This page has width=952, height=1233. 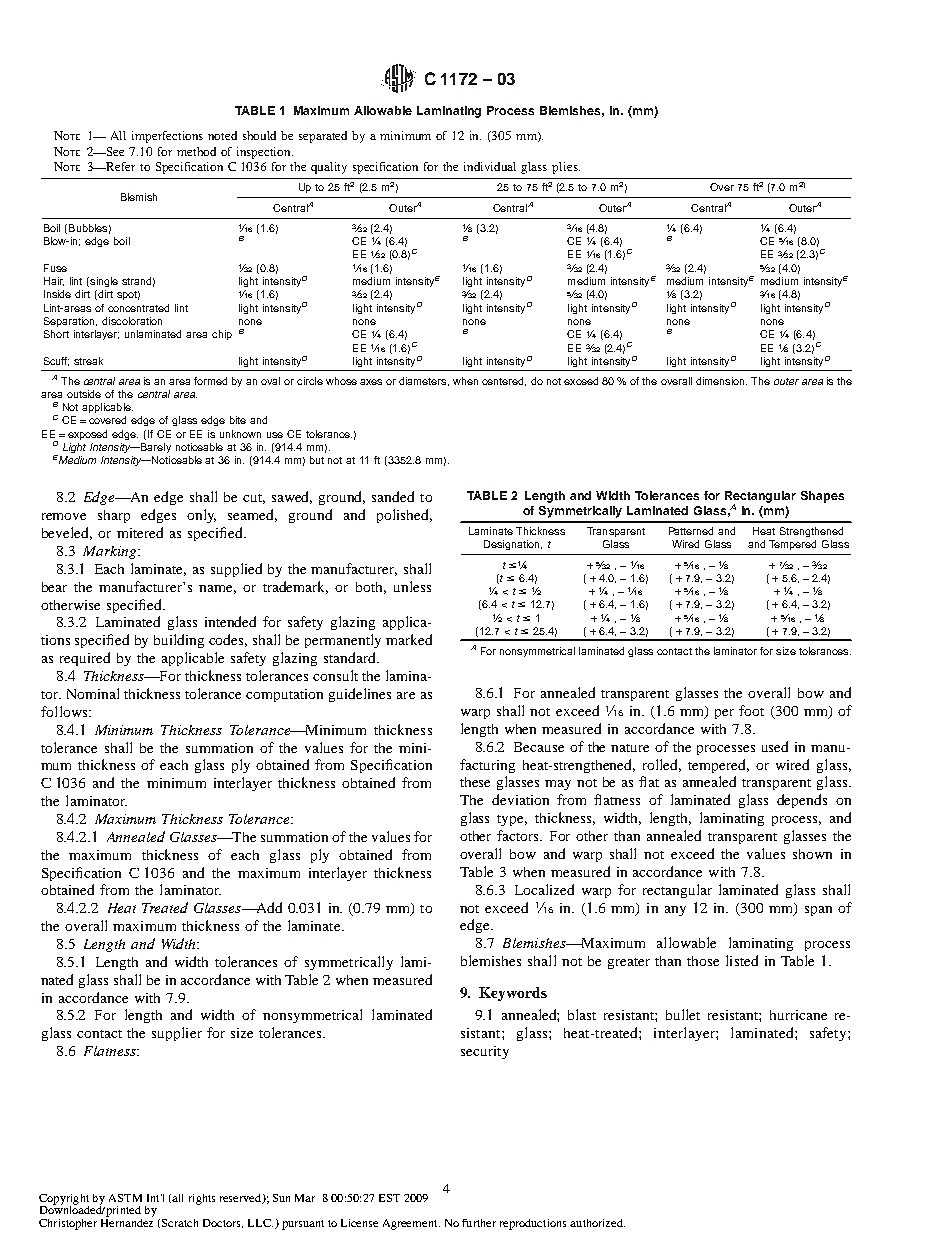 What do you see at coordinates (87, 435) in the page?
I see `exposed` at bounding box center [87, 435].
